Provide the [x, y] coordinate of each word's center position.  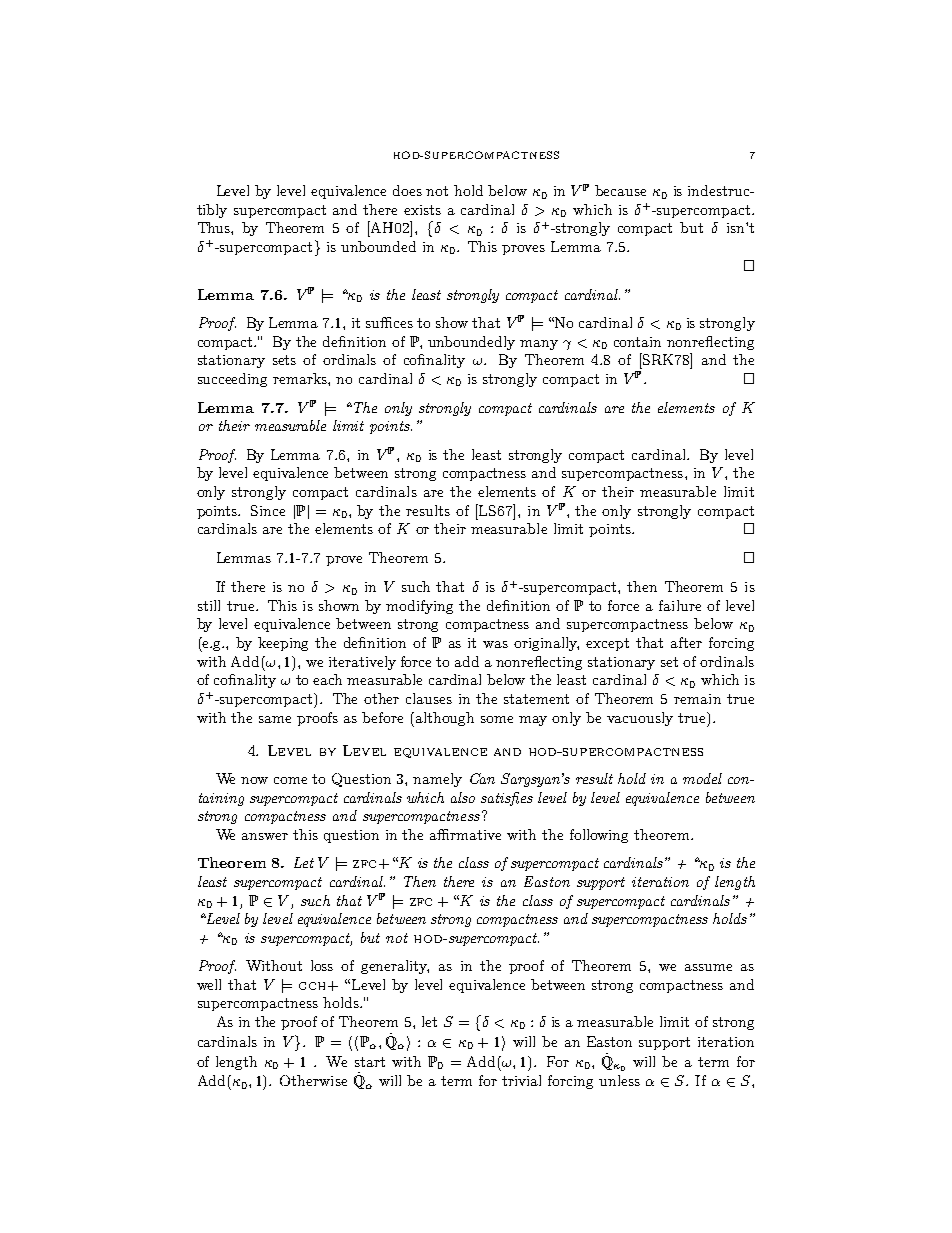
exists [422, 210]
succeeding [232, 380]
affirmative [465, 834]
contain [637, 342]
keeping [283, 644]
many [539, 345]
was [495, 644]
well [209, 984]
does [407, 190]
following [599, 836]
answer [265, 836]
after [686, 642]
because [620, 190]
